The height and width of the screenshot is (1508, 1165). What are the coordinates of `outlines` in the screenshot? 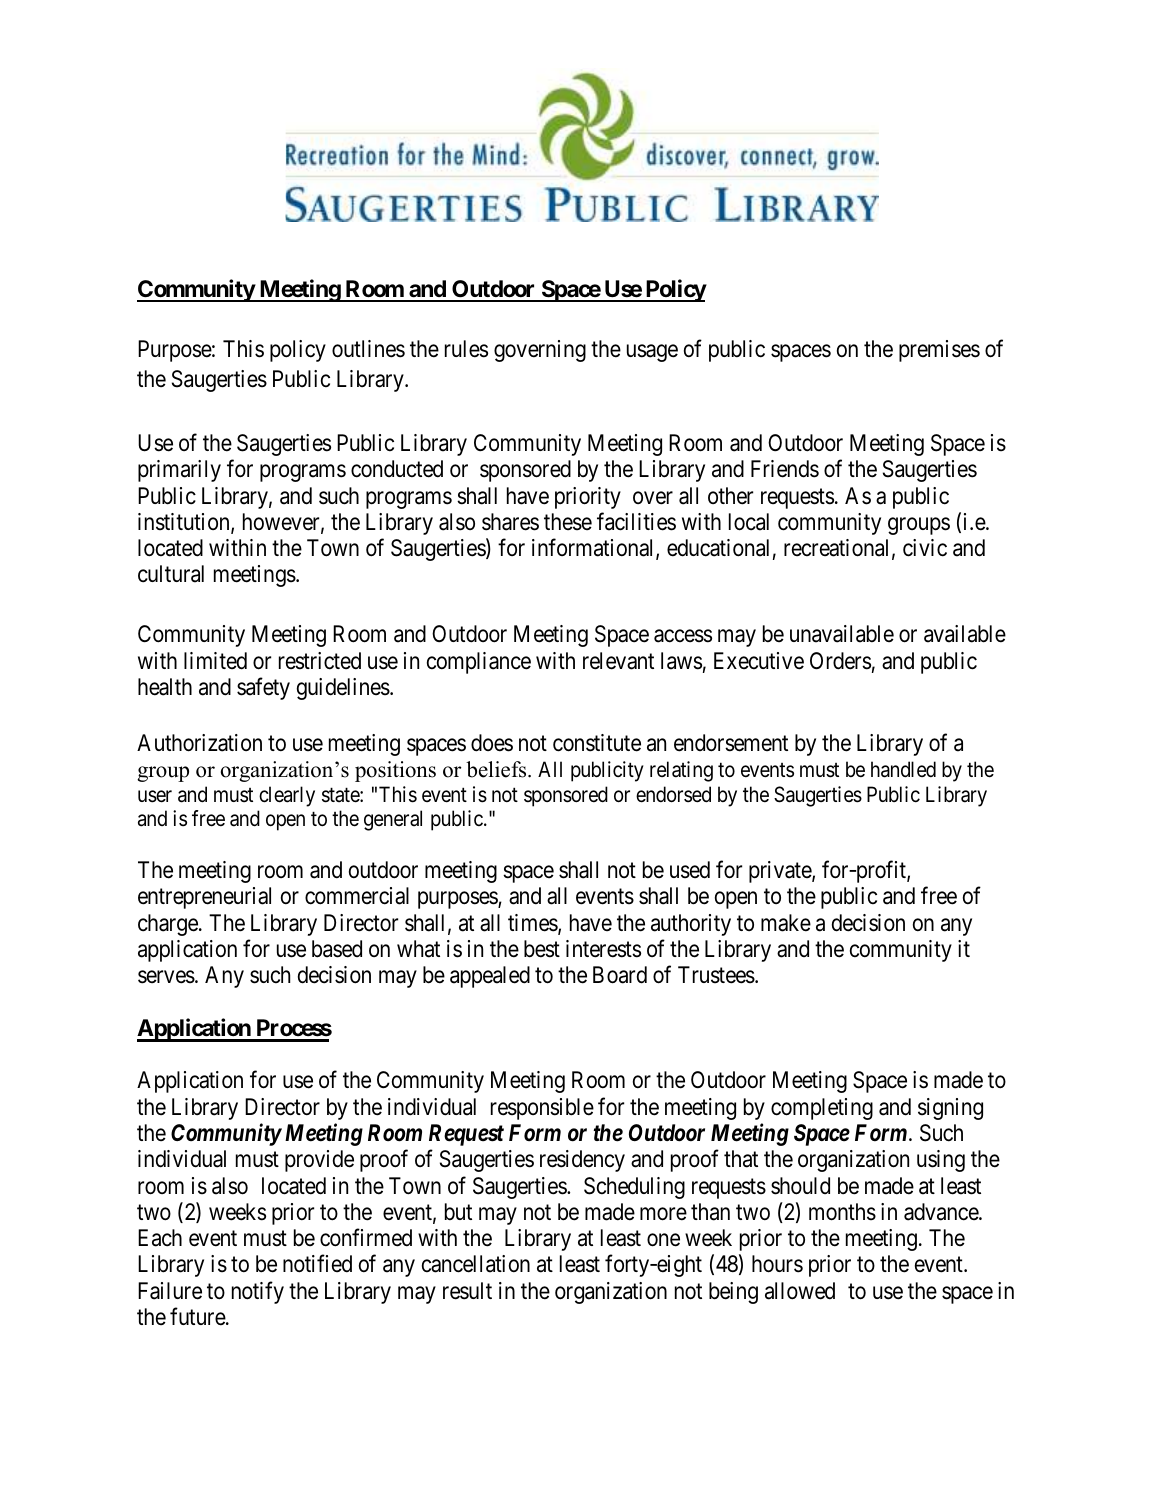 It's located at (368, 349).
